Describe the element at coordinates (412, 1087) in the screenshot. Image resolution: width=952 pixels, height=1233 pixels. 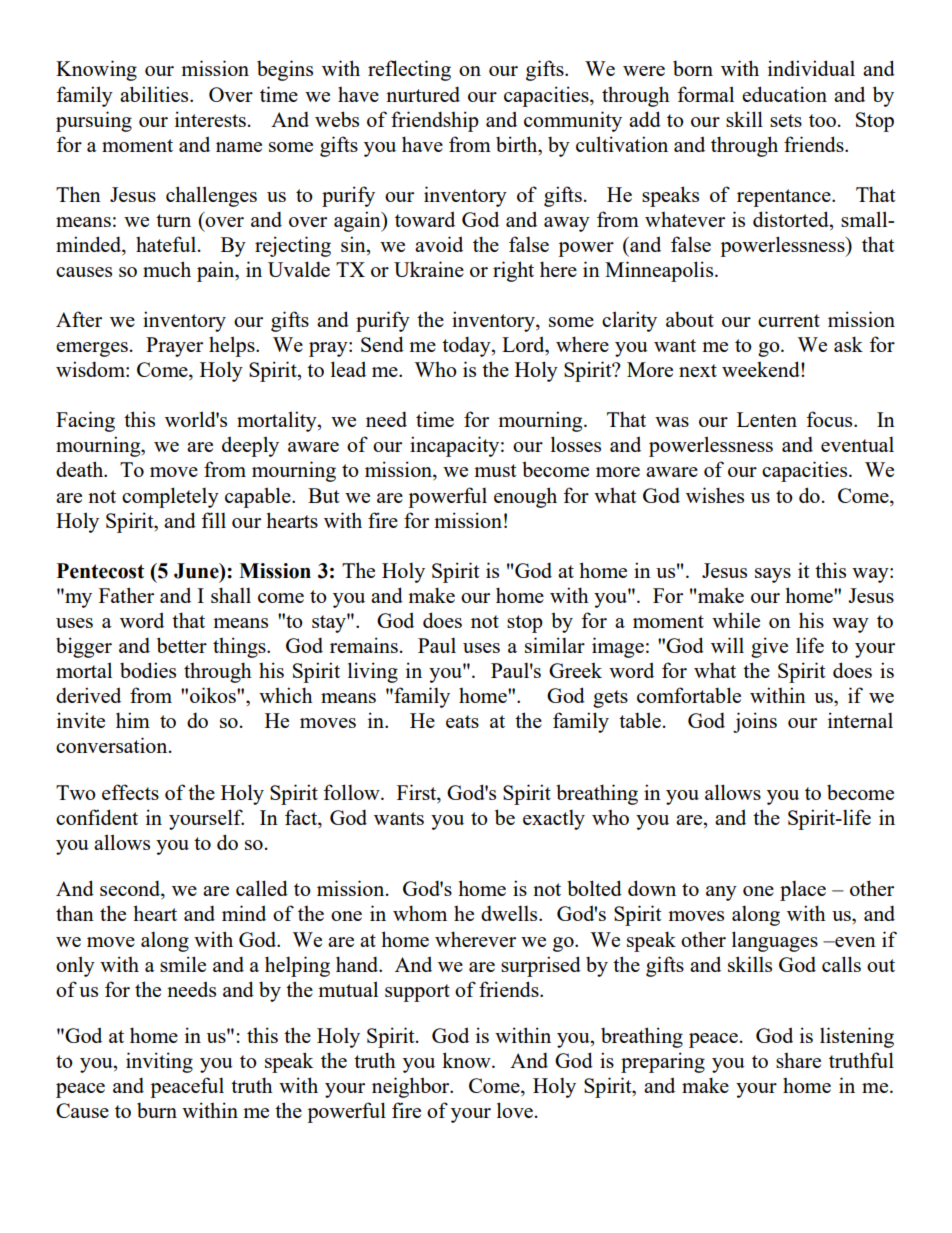
I see `neighbor` at that location.
